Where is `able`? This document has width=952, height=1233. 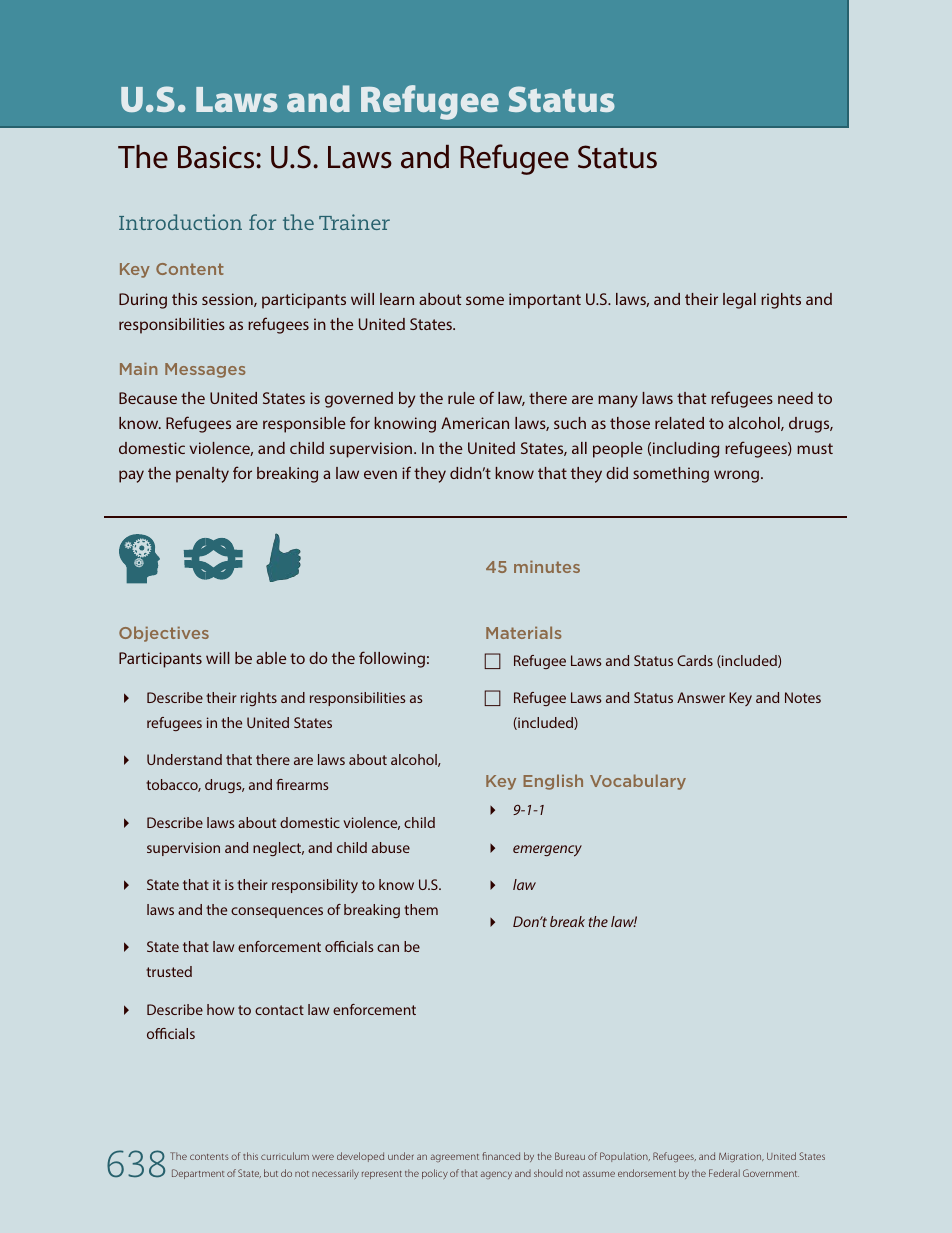
able is located at coordinates (271, 658).
